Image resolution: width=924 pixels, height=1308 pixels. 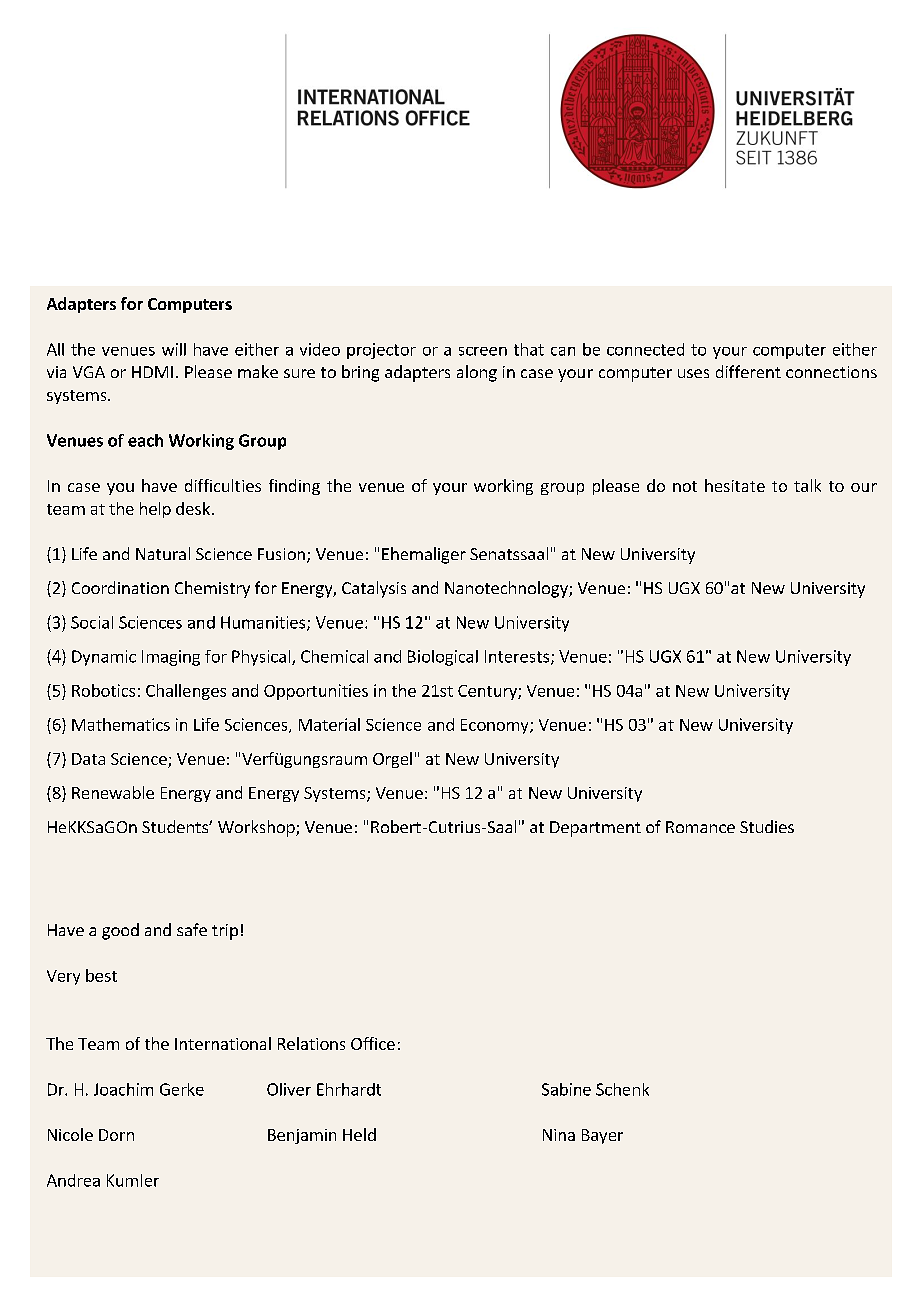 What do you see at coordinates (88, 759) in the document?
I see `Data` at bounding box center [88, 759].
